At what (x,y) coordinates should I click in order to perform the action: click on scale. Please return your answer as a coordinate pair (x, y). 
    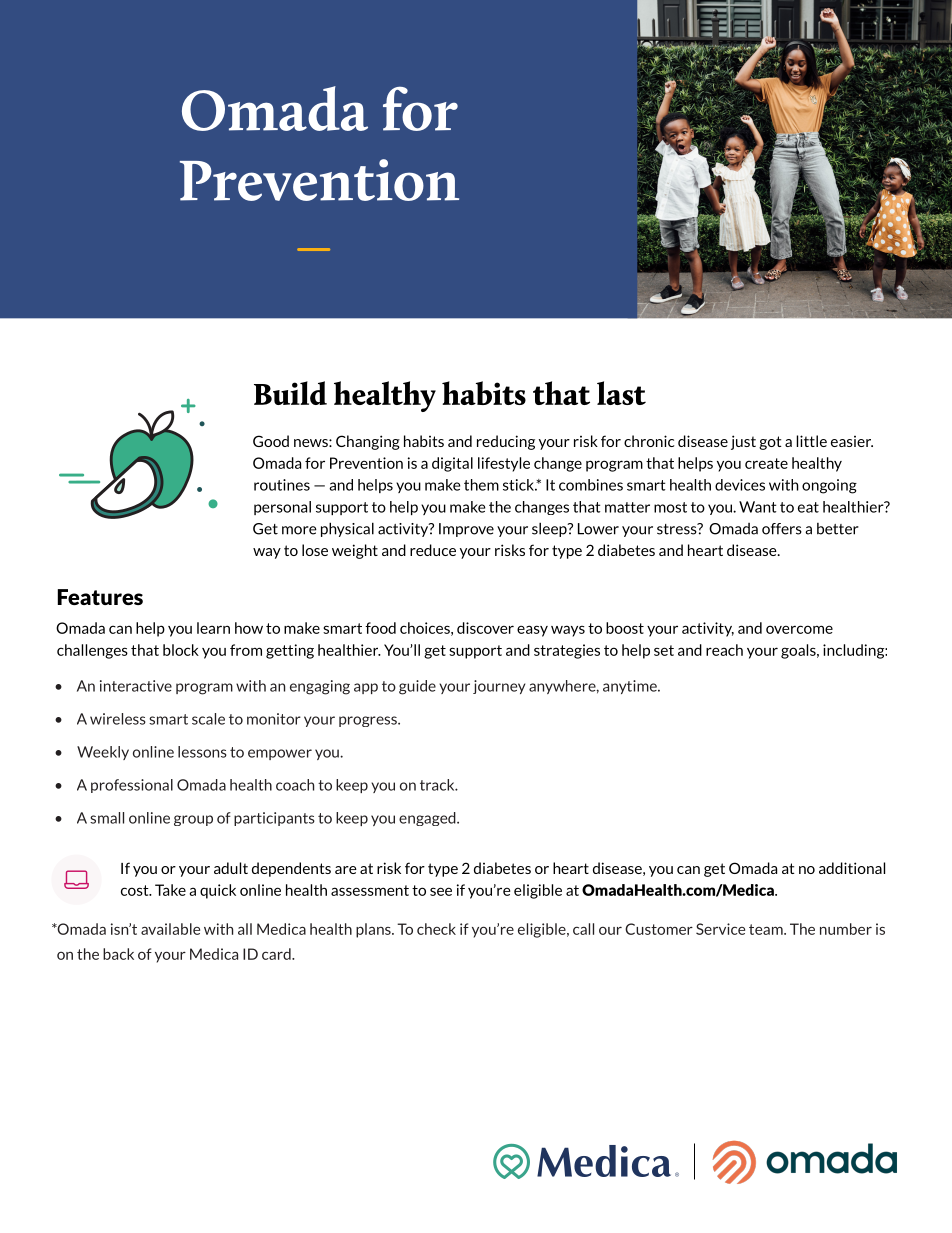
    Looking at the image, I should click on (208, 719).
